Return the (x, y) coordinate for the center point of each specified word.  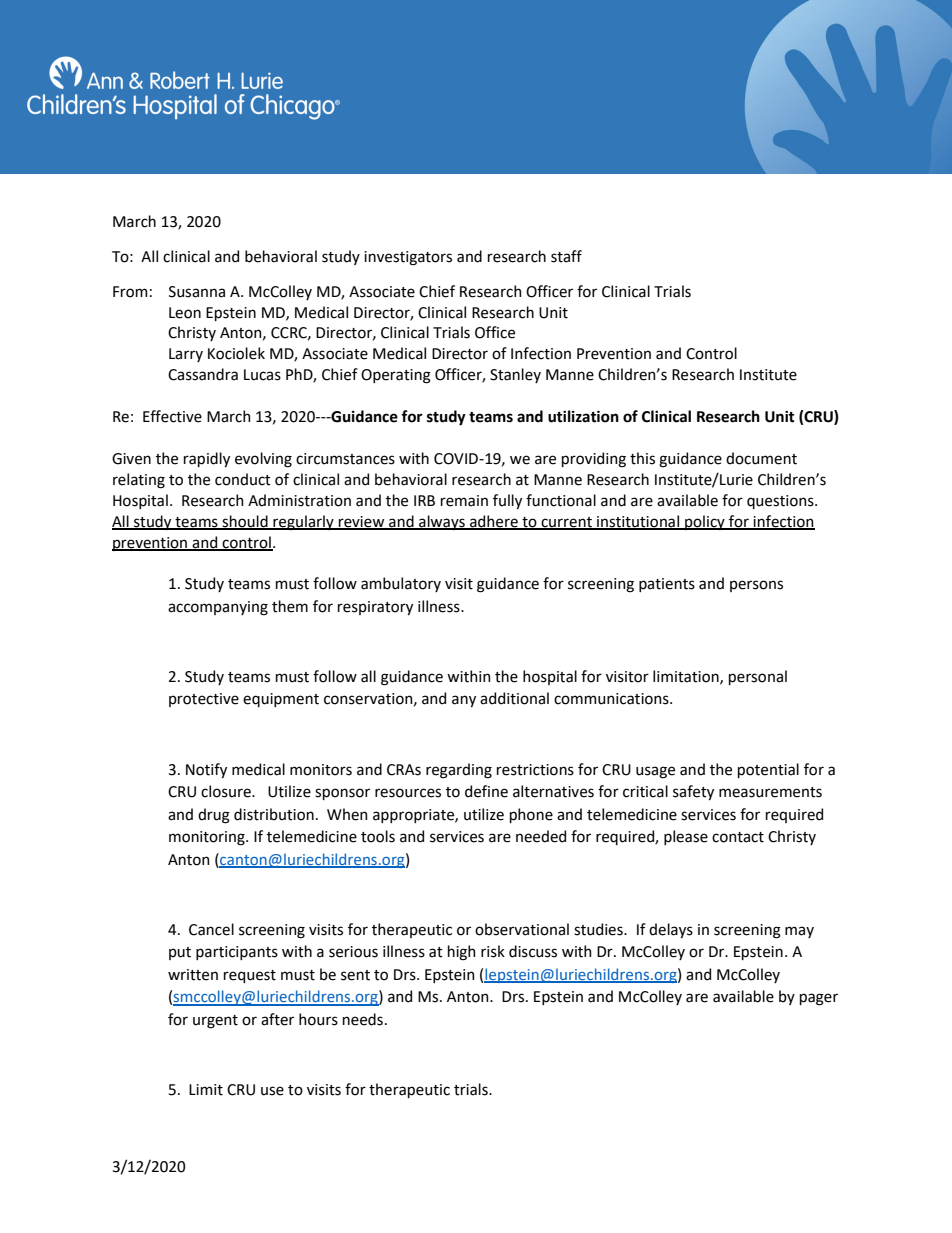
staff (566, 256)
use (272, 1091)
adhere (494, 522)
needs (363, 1019)
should (245, 522)
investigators (408, 258)
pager (819, 999)
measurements (770, 792)
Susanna (197, 292)
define (486, 791)
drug (214, 816)
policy (705, 522)
